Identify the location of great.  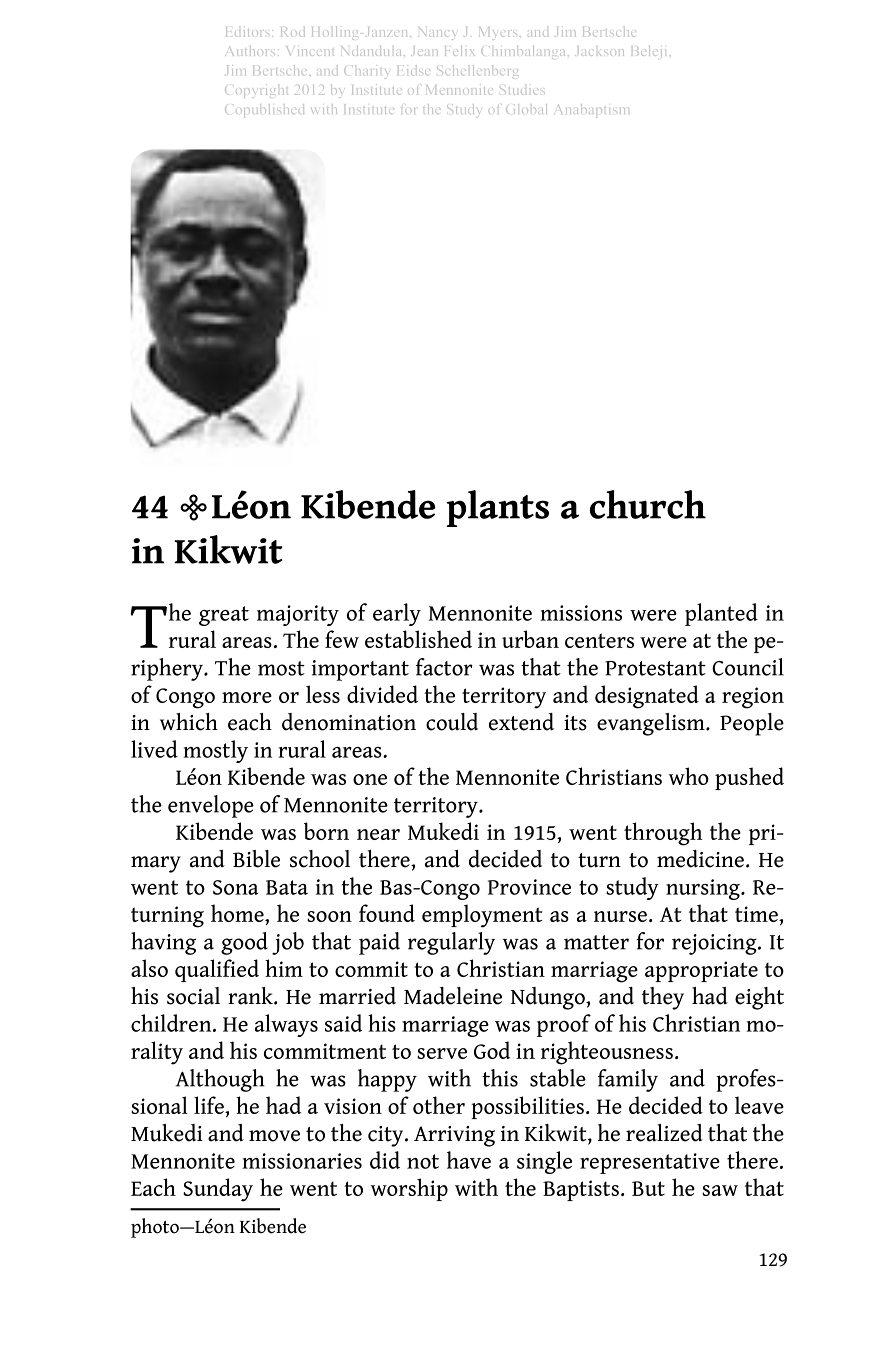
(224, 616).
